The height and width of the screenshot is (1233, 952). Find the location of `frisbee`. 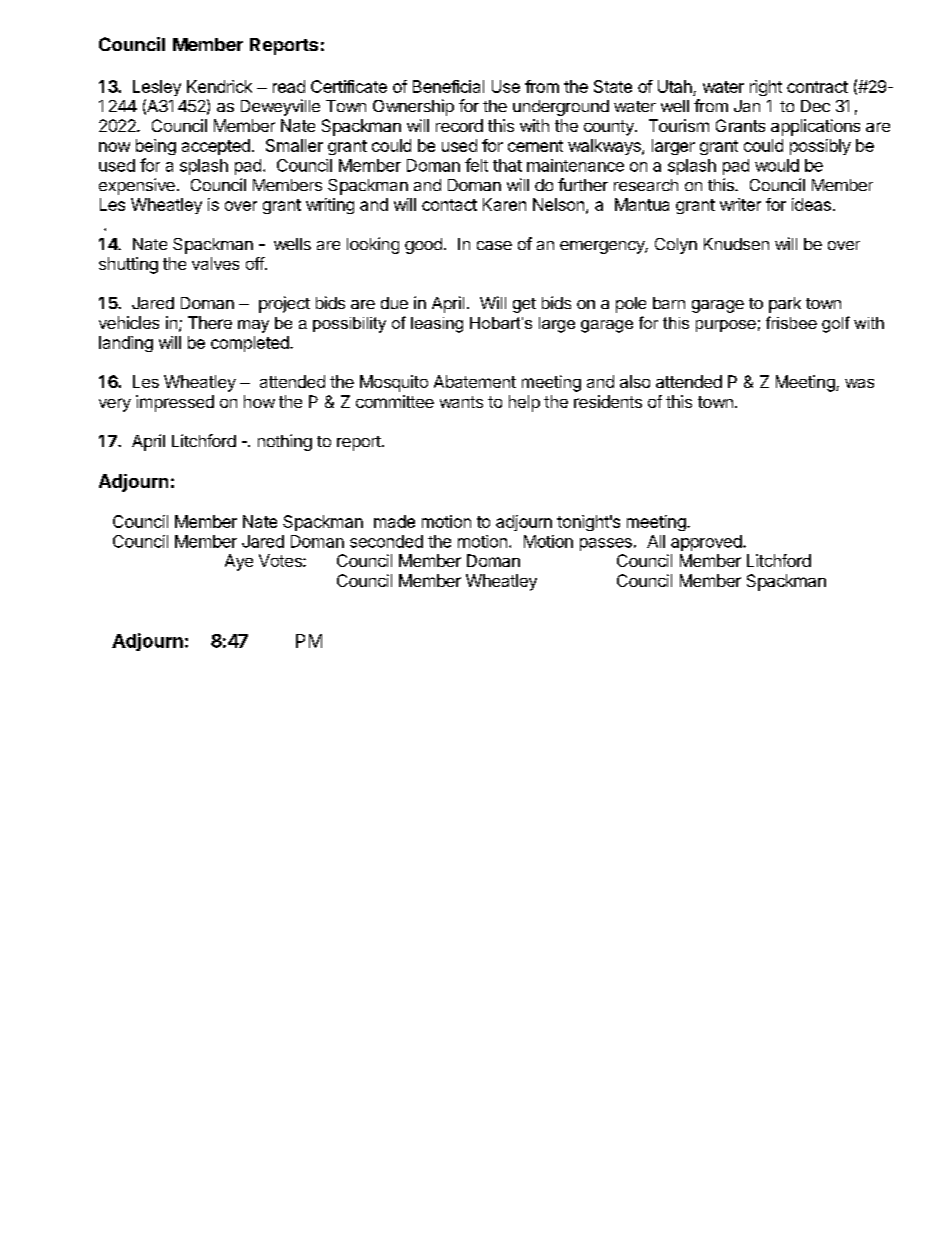

frisbee is located at coordinates (791, 322).
